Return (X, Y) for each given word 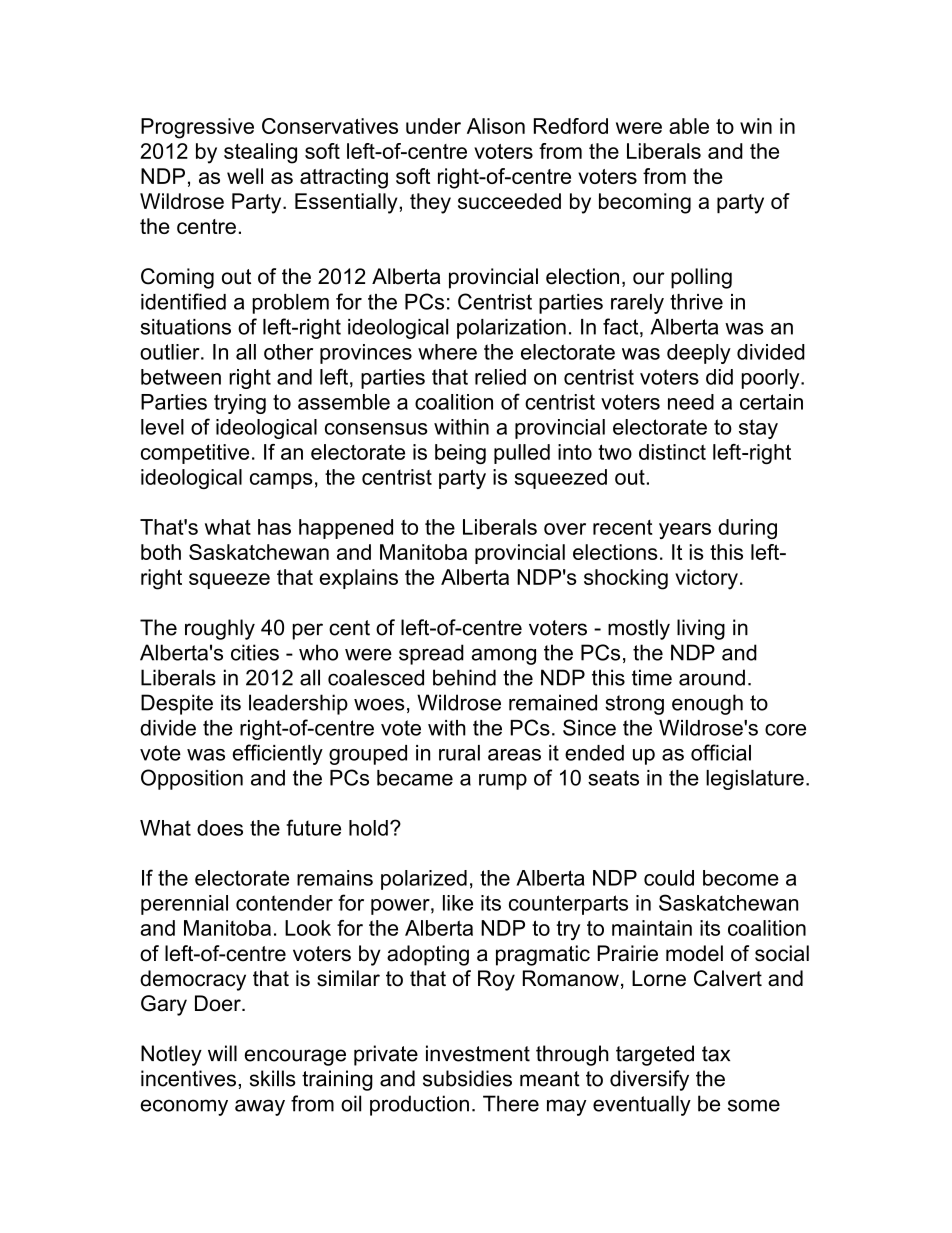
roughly (220, 629)
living (701, 629)
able (689, 126)
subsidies (467, 1078)
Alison (496, 126)
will (222, 1053)
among (503, 656)
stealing (260, 153)
